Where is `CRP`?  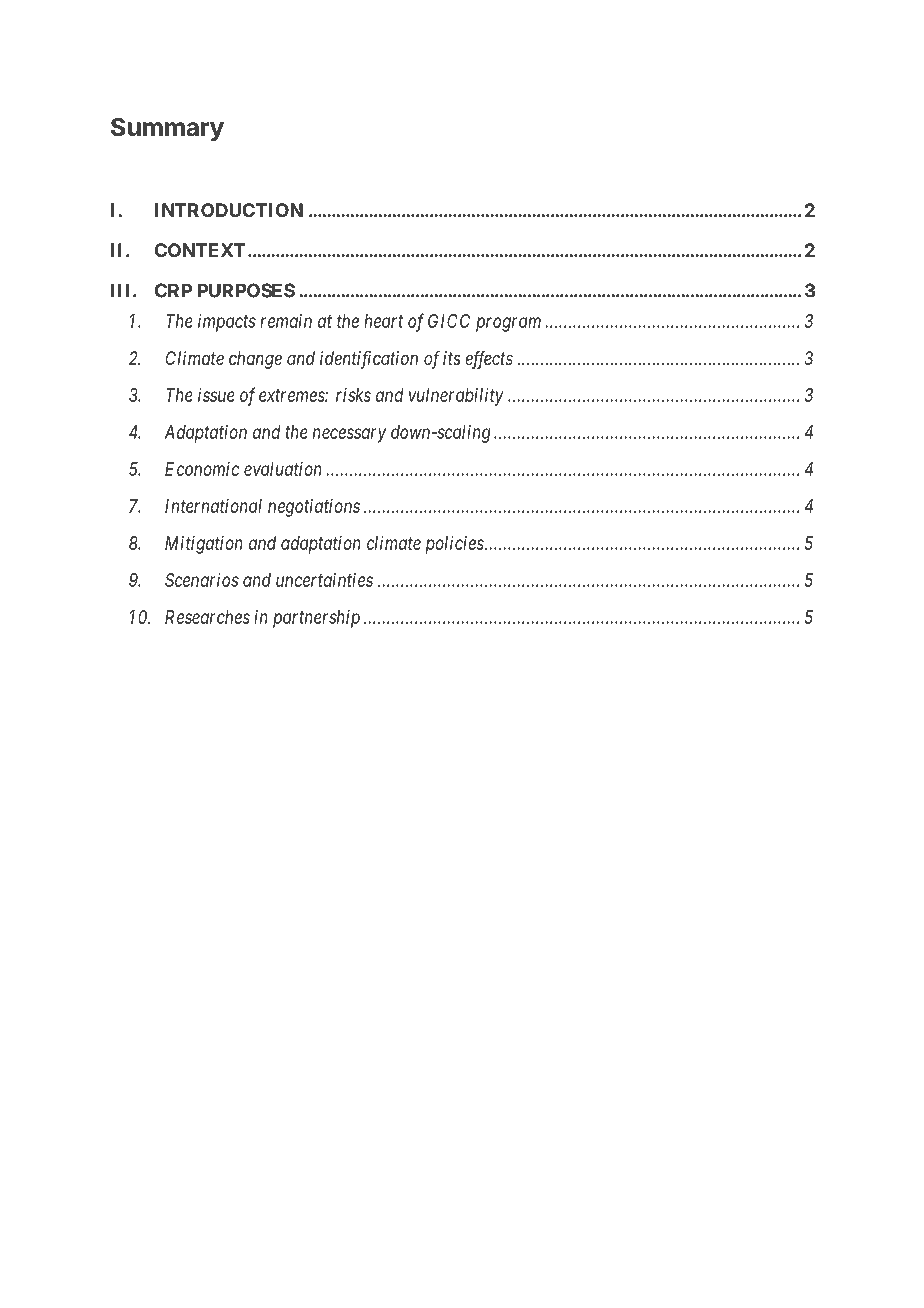 CRP is located at coordinates (173, 290).
